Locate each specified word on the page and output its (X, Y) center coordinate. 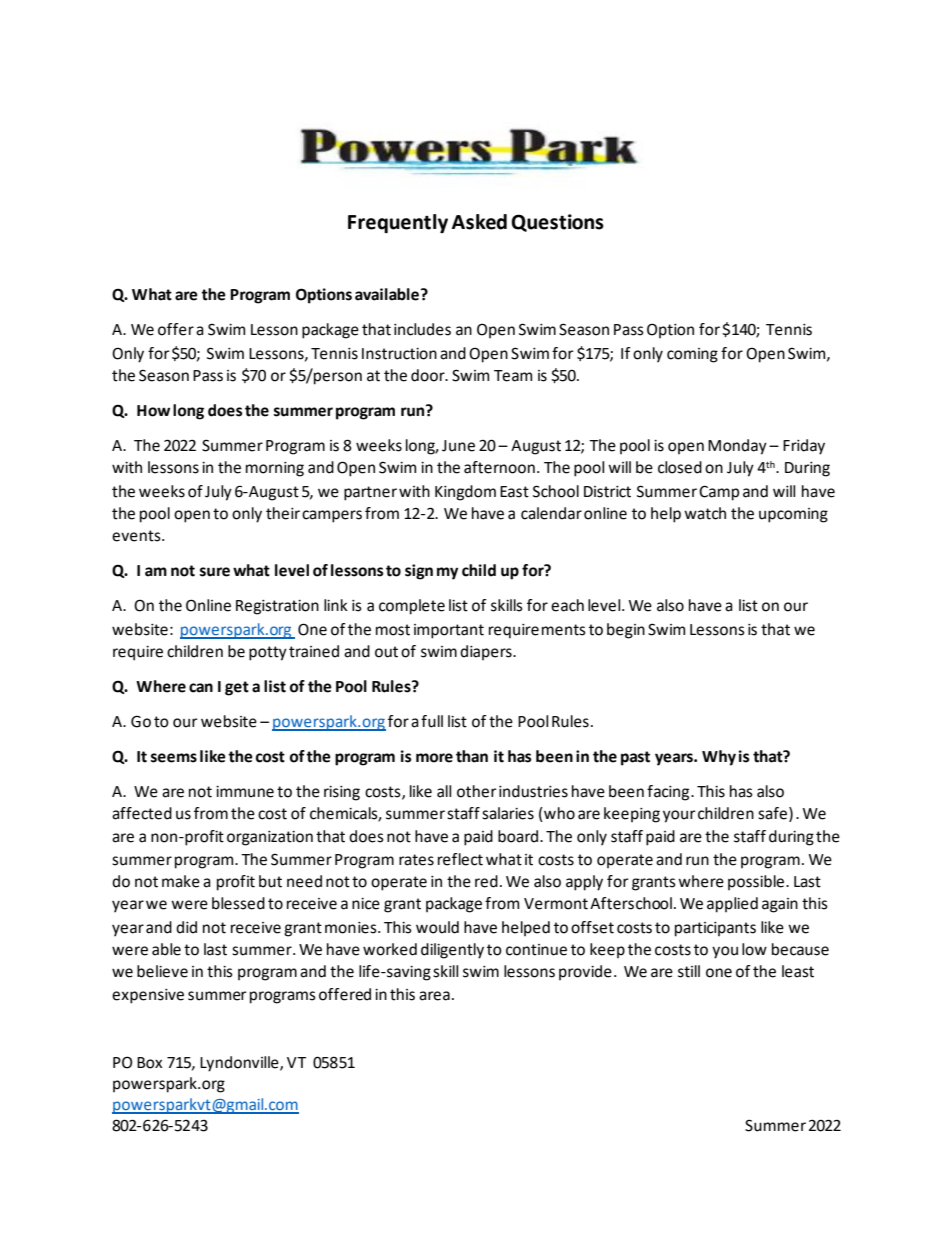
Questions (557, 223)
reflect (460, 859)
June (458, 446)
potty (268, 653)
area (434, 996)
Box (149, 1063)
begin (626, 631)
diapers (487, 653)
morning (275, 469)
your (679, 816)
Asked (479, 222)
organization (270, 838)
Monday (737, 447)
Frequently (398, 223)
